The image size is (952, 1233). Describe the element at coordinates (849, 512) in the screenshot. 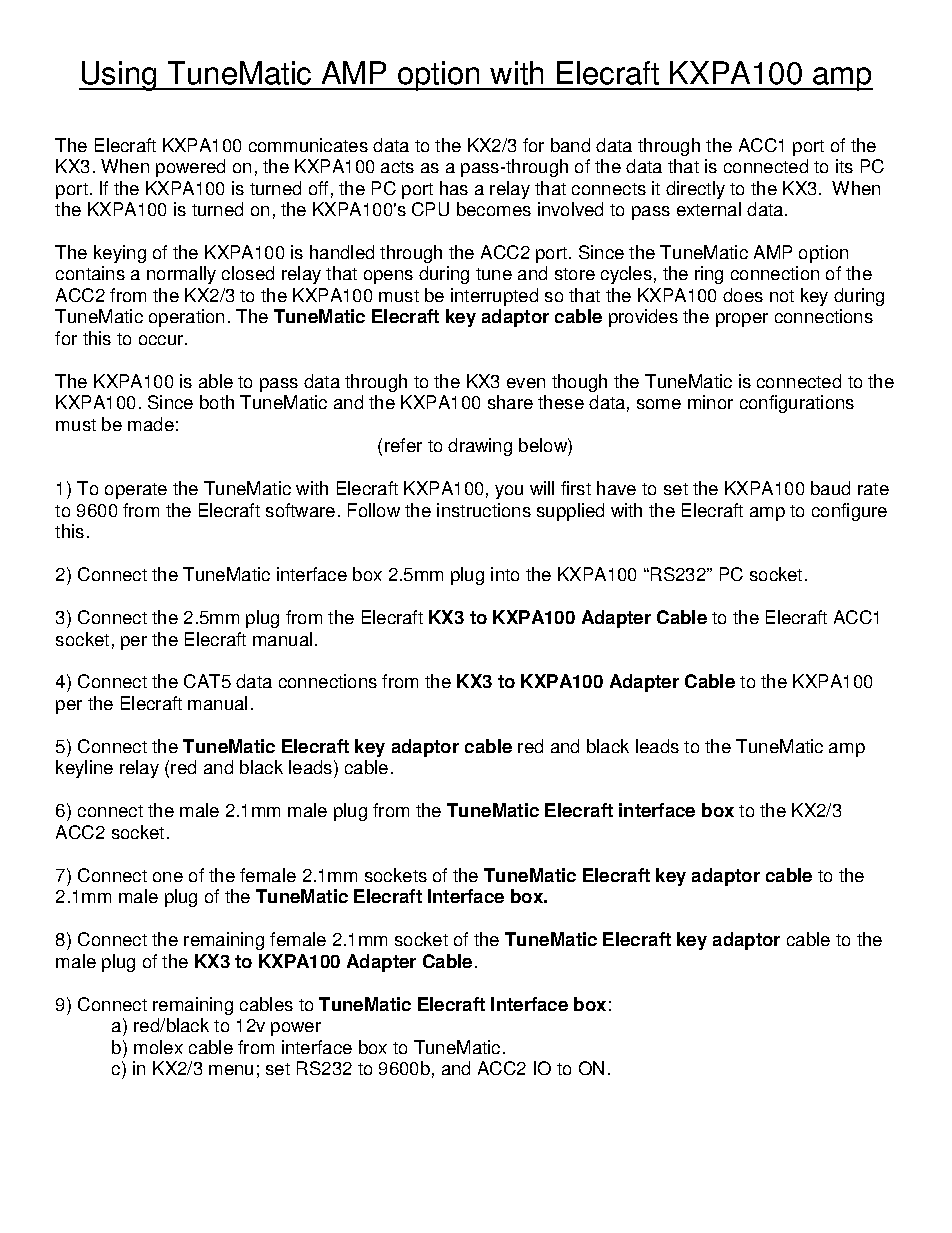

I see `configure` at that location.
